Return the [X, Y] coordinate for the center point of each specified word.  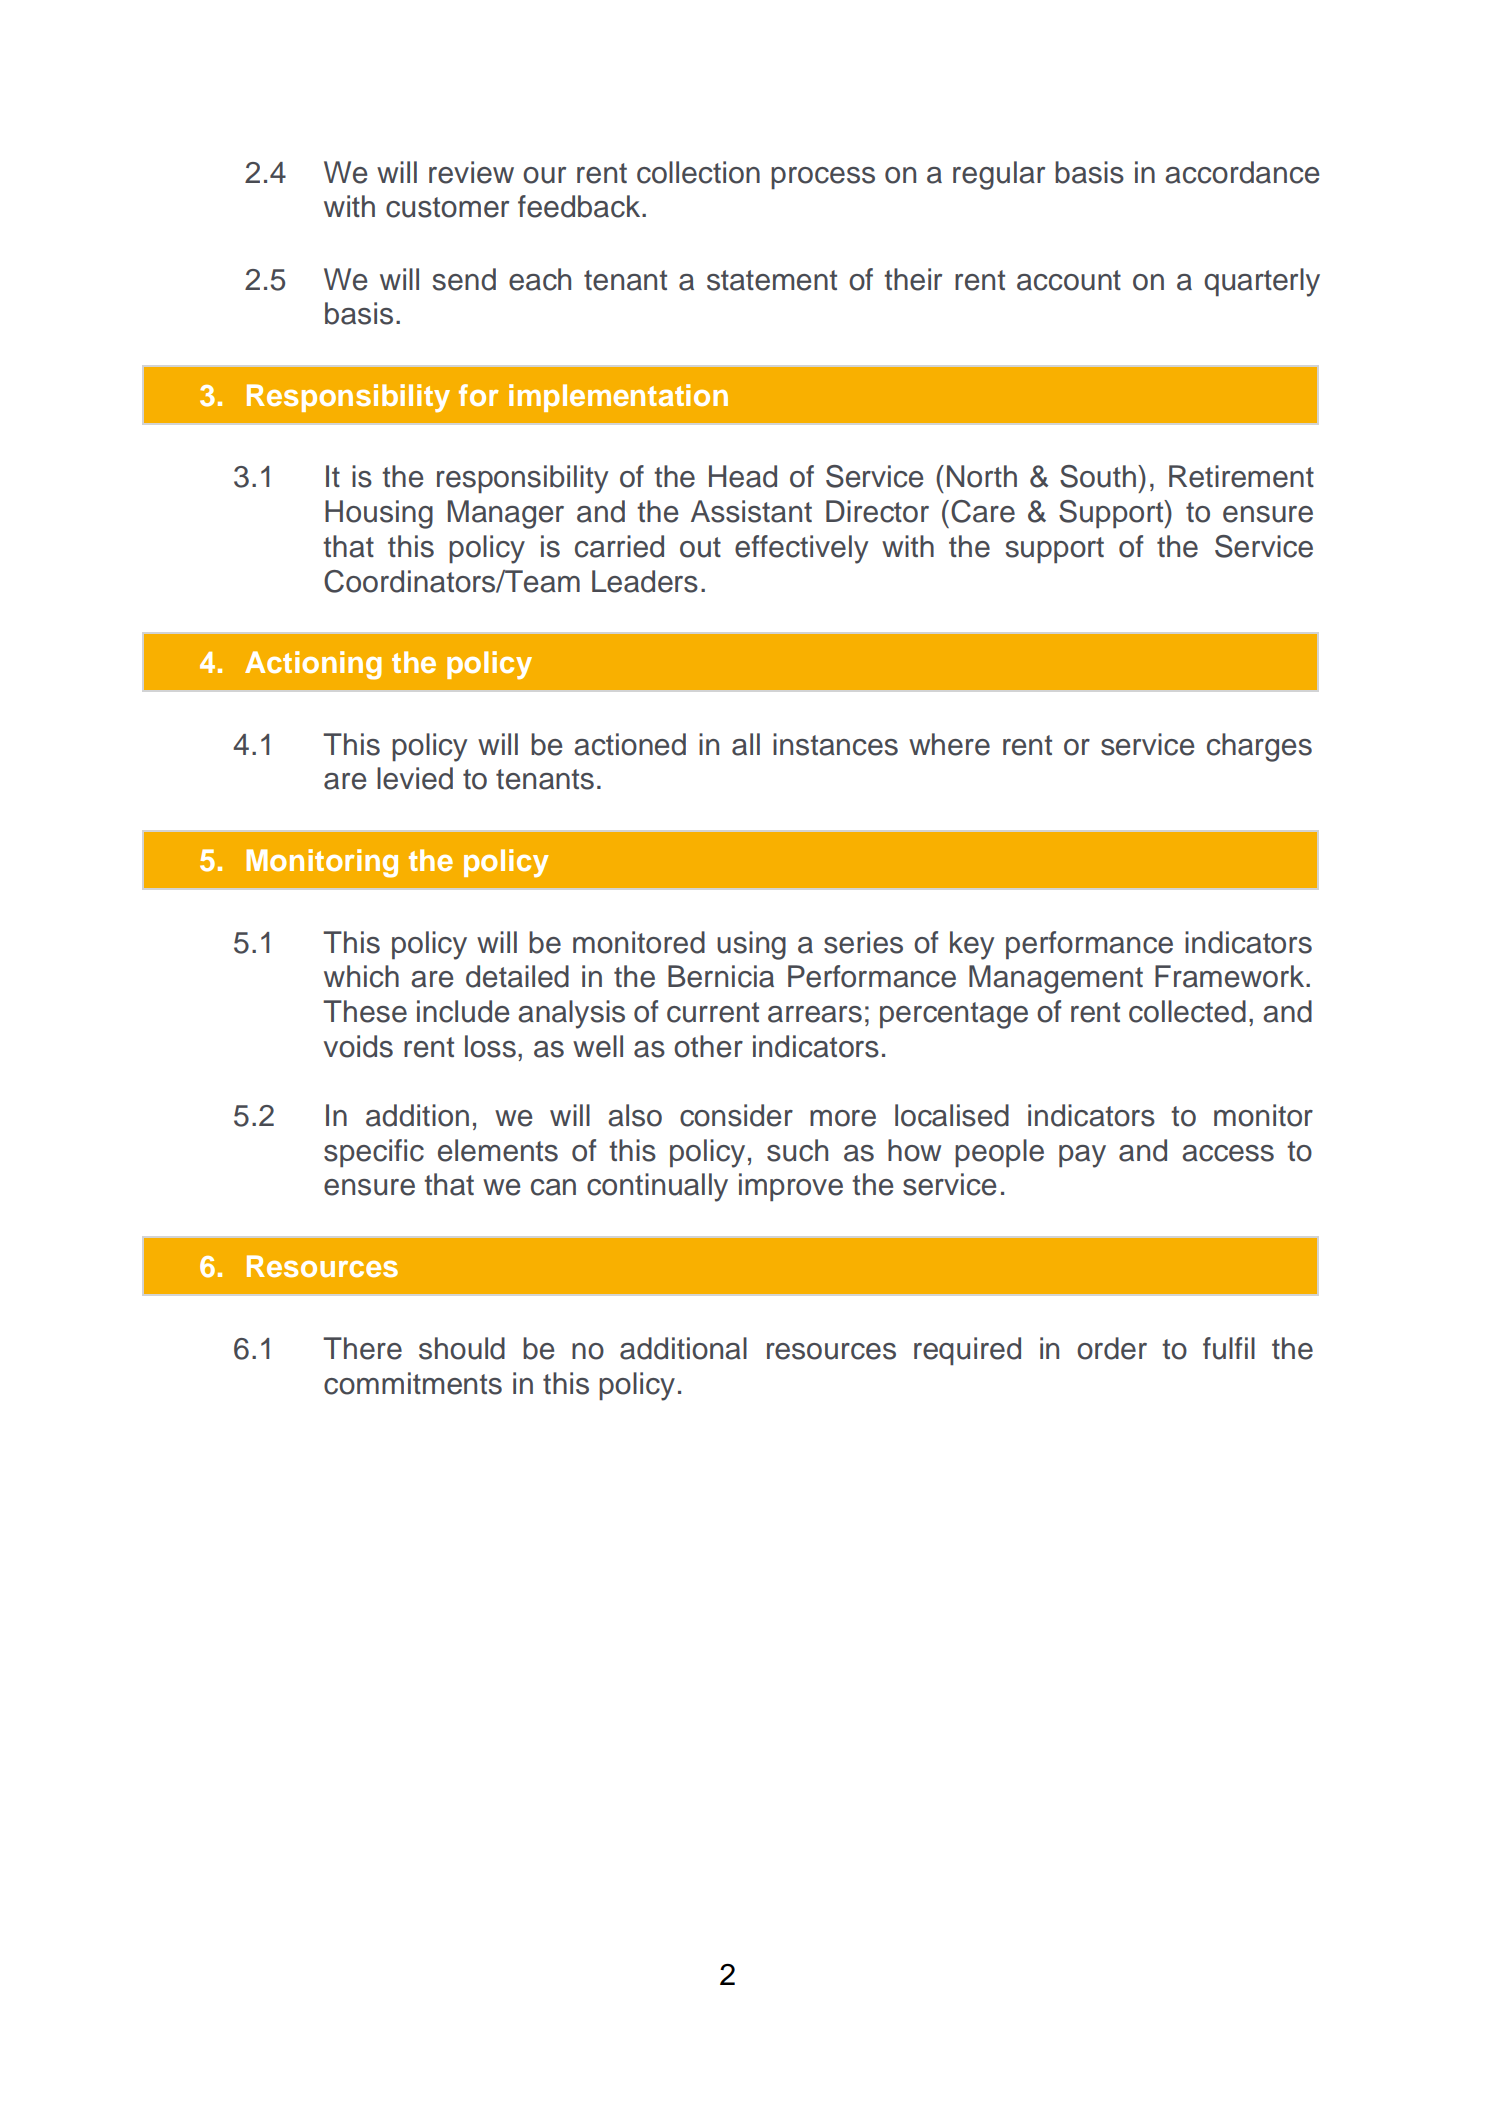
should [462, 1348]
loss [490, 1046]
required [967, 1351]
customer [447, 207]
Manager [506, 514]
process [823, 178]
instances [835, 744]
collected [1187, 1011]
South [1098, 476]
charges [1259, 747]
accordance [1242, 172]
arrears [815, 1014]
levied [415, 778]
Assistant [751, 511]
